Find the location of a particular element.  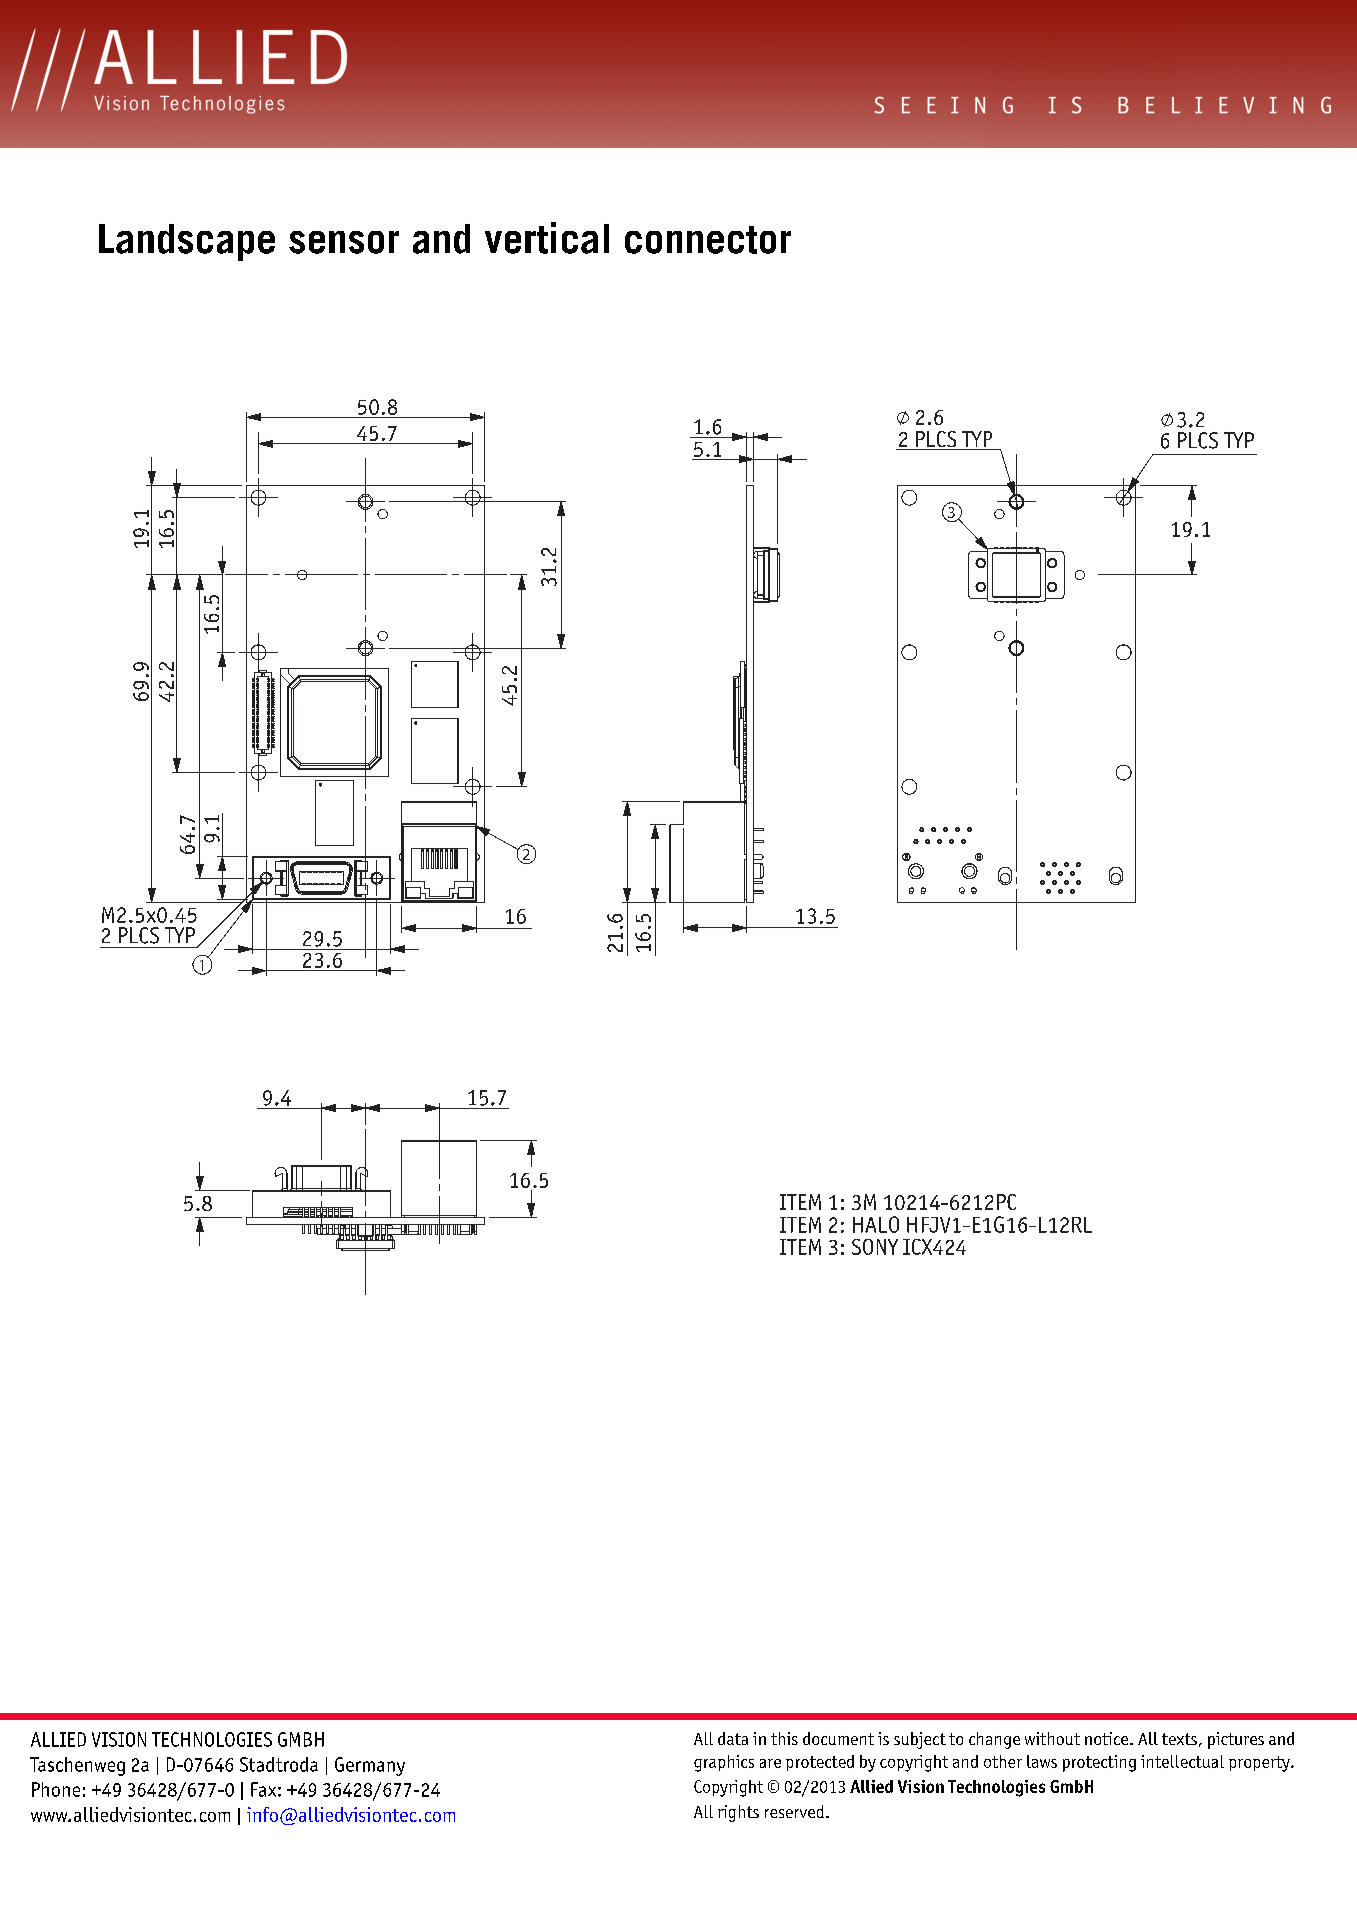

without is located at coordinates (1052, 1738).
